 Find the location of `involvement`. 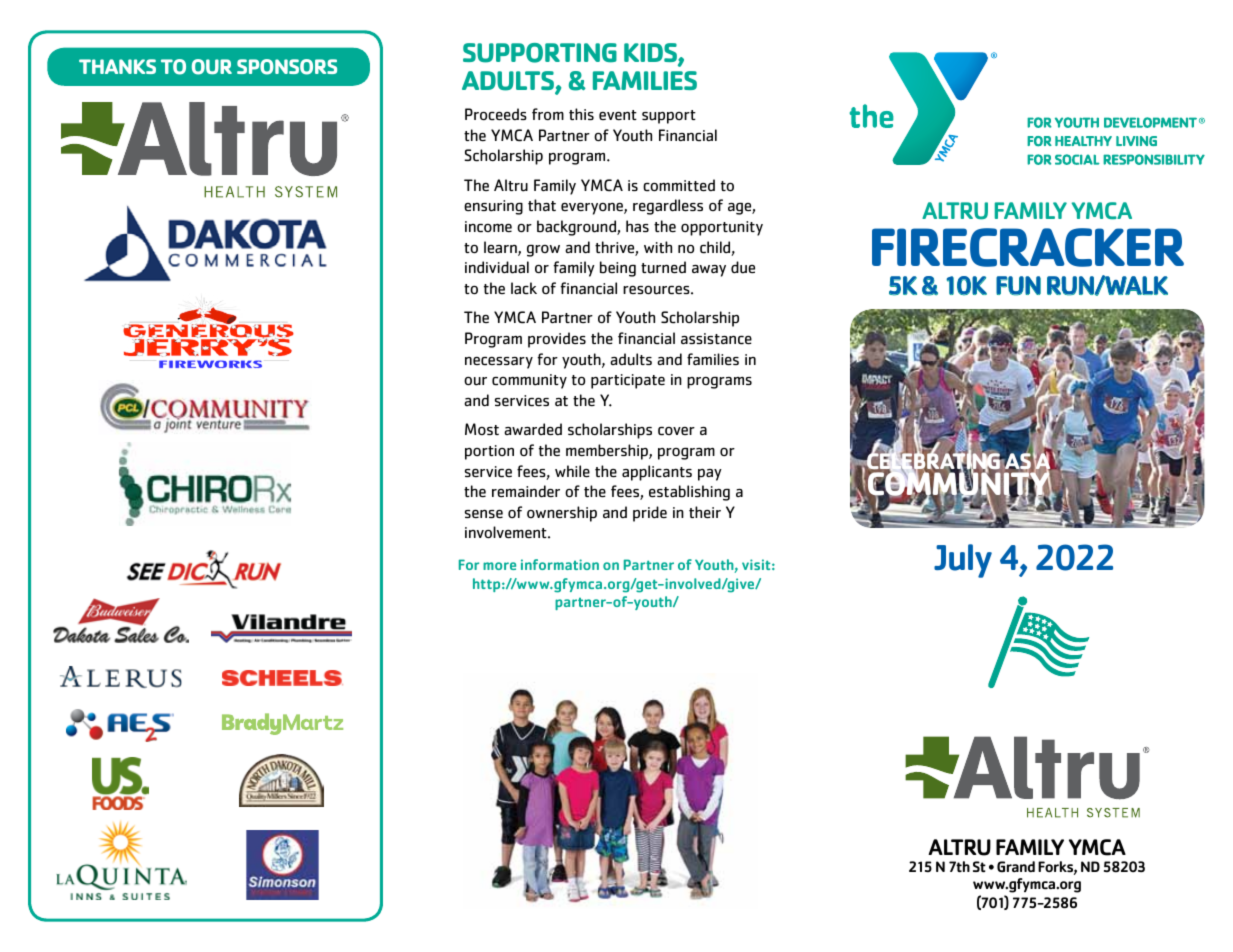

involvement is located at coordinates (507, 532).
